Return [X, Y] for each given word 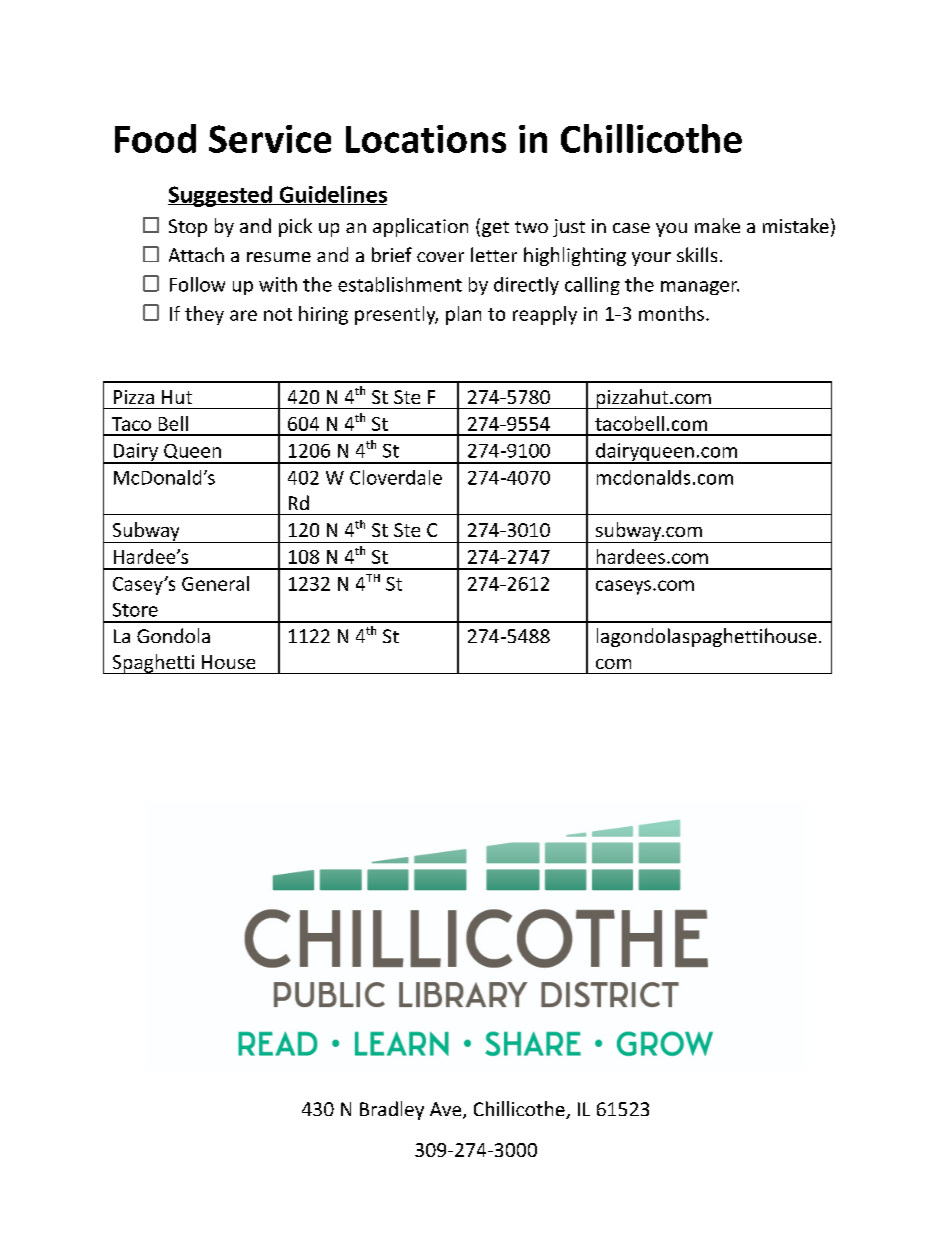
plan [463, 315]
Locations [426, 139]
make [717, 225]
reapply [545, 315]
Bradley [392, 1110]
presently [396, 315]
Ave [447, 1110]
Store [135, 610]
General [215, 583]
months [671, 313]
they [204, 315]
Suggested [221, 196]
